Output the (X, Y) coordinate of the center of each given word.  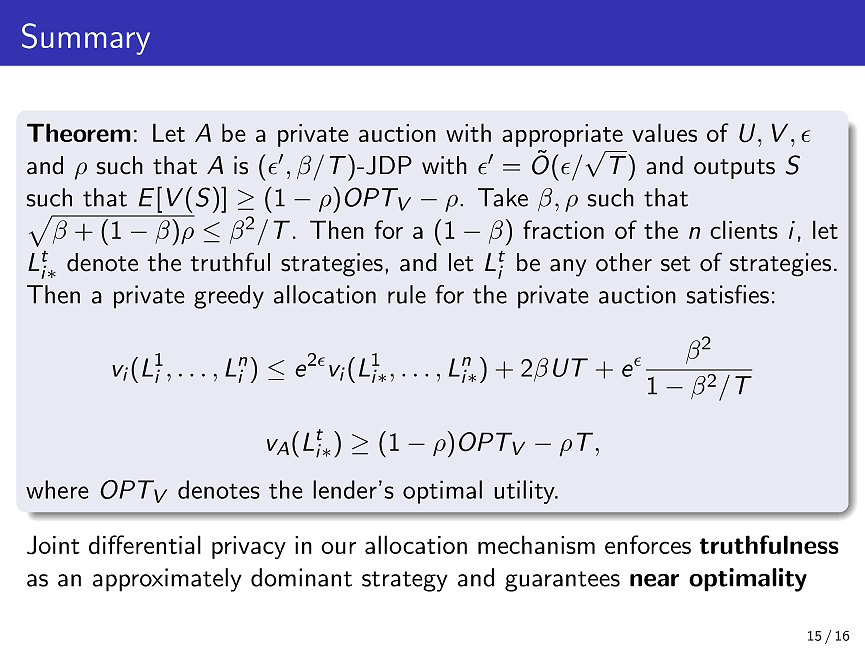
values (664, 132)
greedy (229, 297)
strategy (405, 581)
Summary (86, 39)
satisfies (728, 294)
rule (407, 294)
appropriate (562, 135)
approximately (167, 580)
